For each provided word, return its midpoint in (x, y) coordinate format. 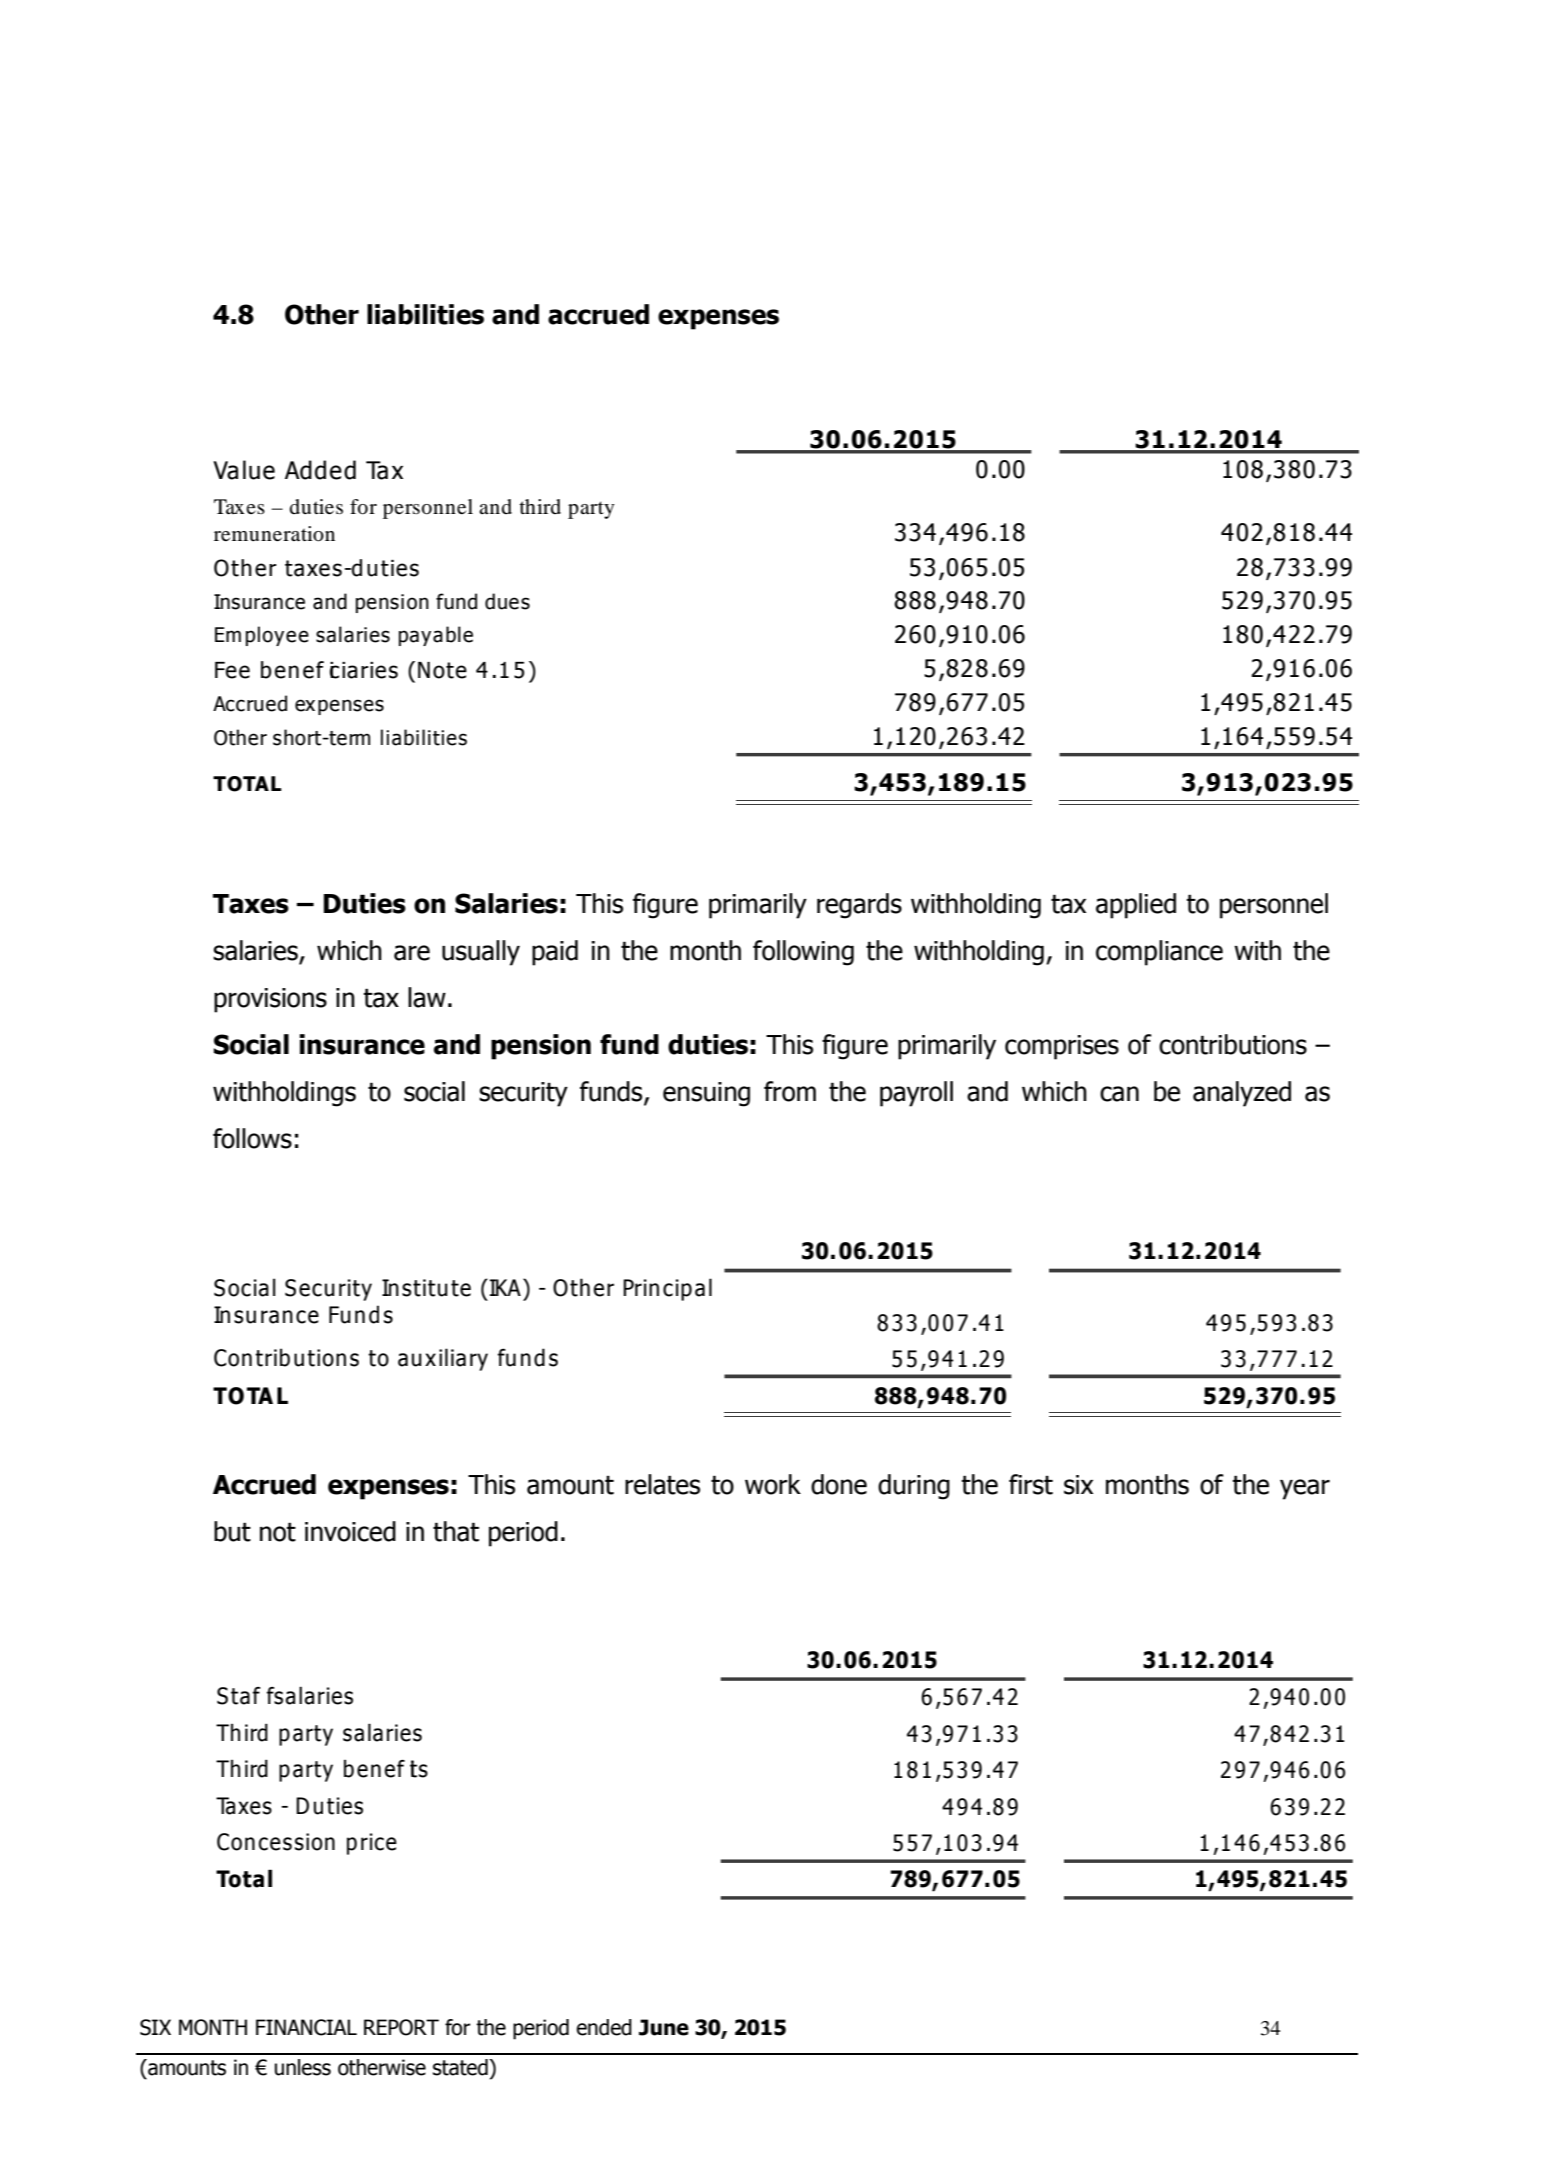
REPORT (401, 2027)
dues (507, 601)
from (790, 1091)
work (773, 1484)
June (664, 2027)
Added (320, 470)
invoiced (350, 1531)
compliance (1159, 953)
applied (1136, 906)
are (412, 953)
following (803, 953)
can (1119, 1094)
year (1305, 1489)
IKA (505, 1287)
